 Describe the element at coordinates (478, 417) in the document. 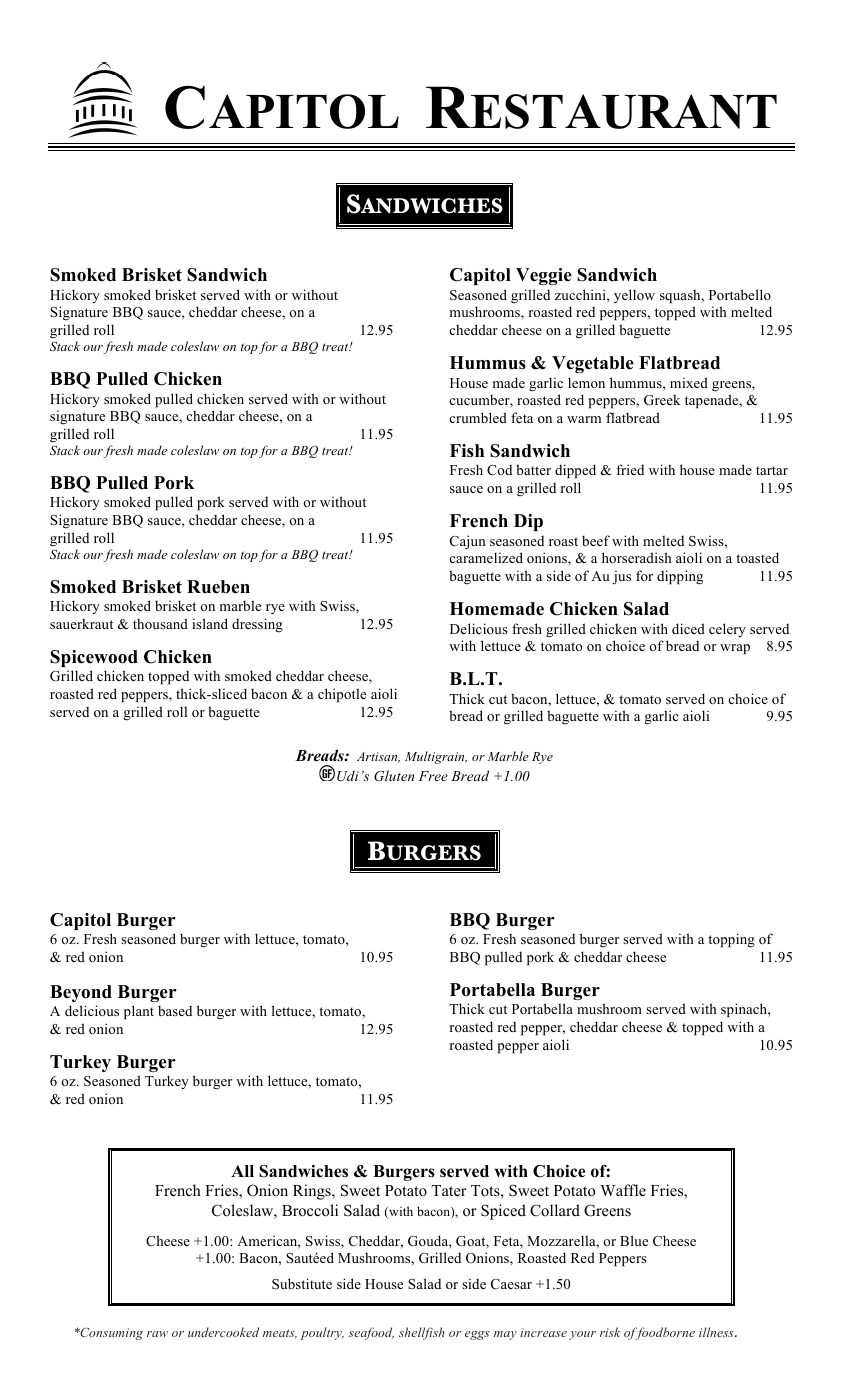

I see `crumbled` at that location.
